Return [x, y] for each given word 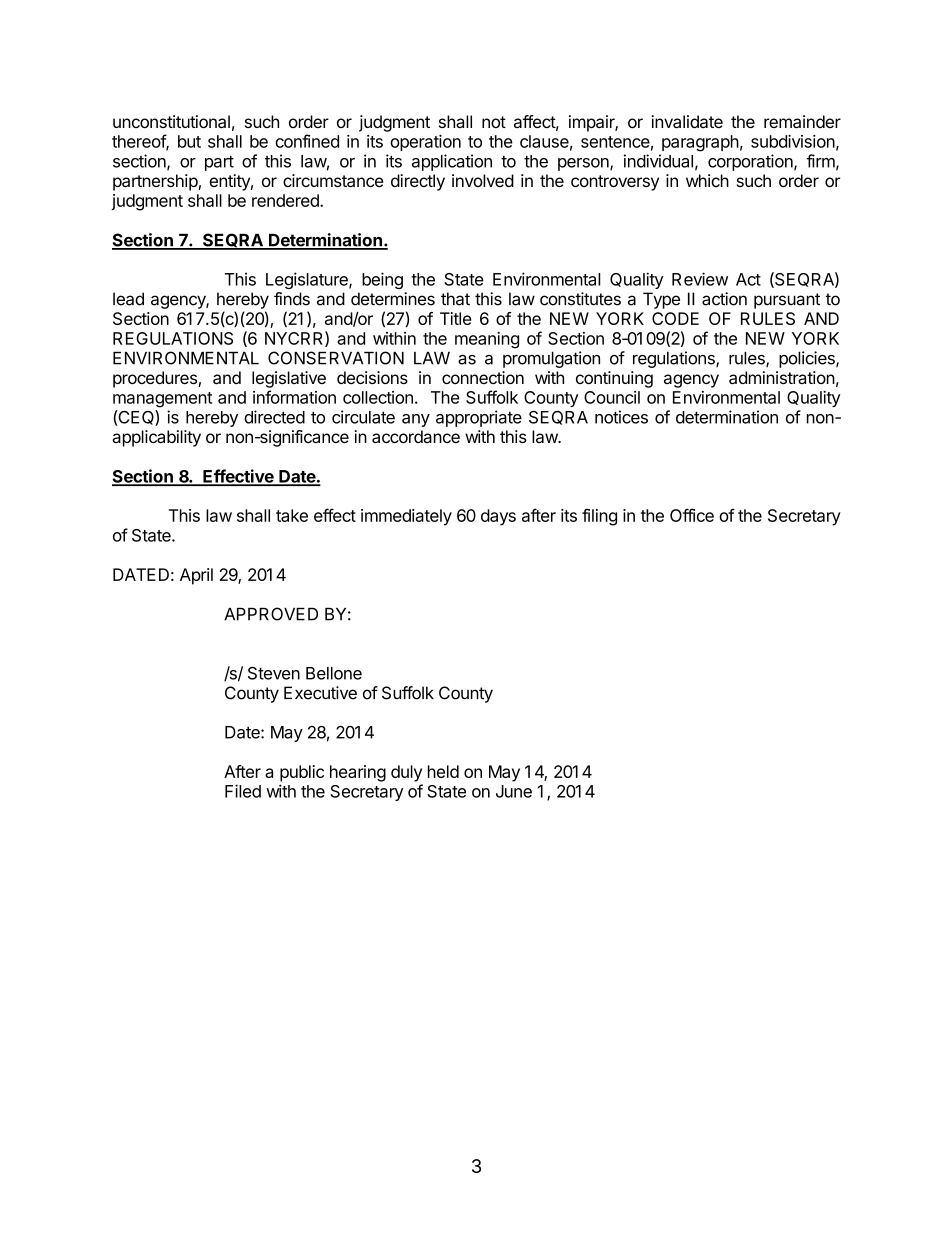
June [514, 791]
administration [782, 377]
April [196, 576]
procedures [156, 379]
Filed [243, 791]
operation [425, 143]
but [189, 141]
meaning [487, 340]
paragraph [700, 143]
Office [692, 515]
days [498, 517]
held [443, 771]
